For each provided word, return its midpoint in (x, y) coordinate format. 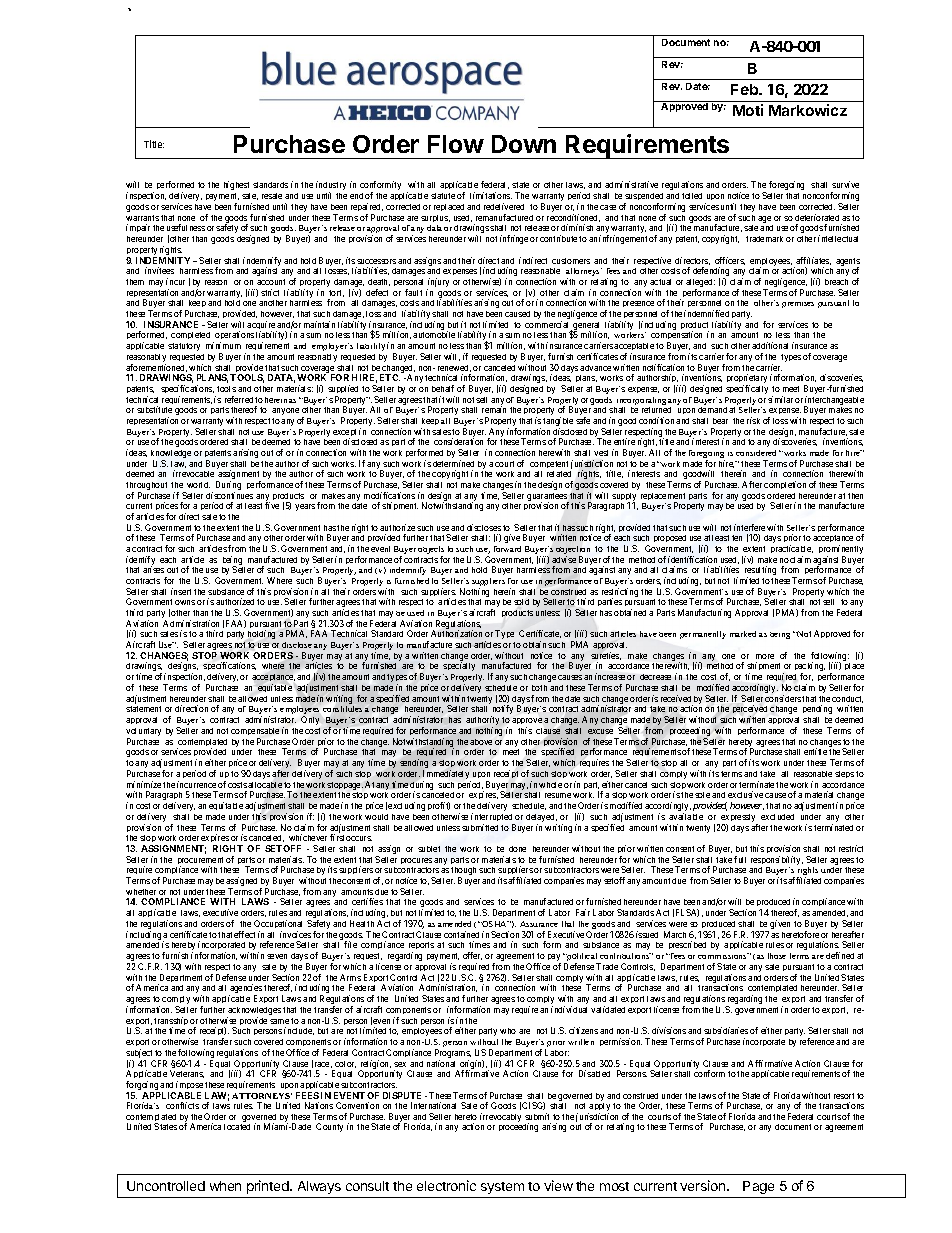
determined (453, 463)
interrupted (493, 819)
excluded (777, 817)
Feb (746, 89)
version (704, 1185)
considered (756, 453)
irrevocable (193, 473)
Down (524, 144)
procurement (200, 862)
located (237, 1127)
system (502, 1188)
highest (236, 185)
